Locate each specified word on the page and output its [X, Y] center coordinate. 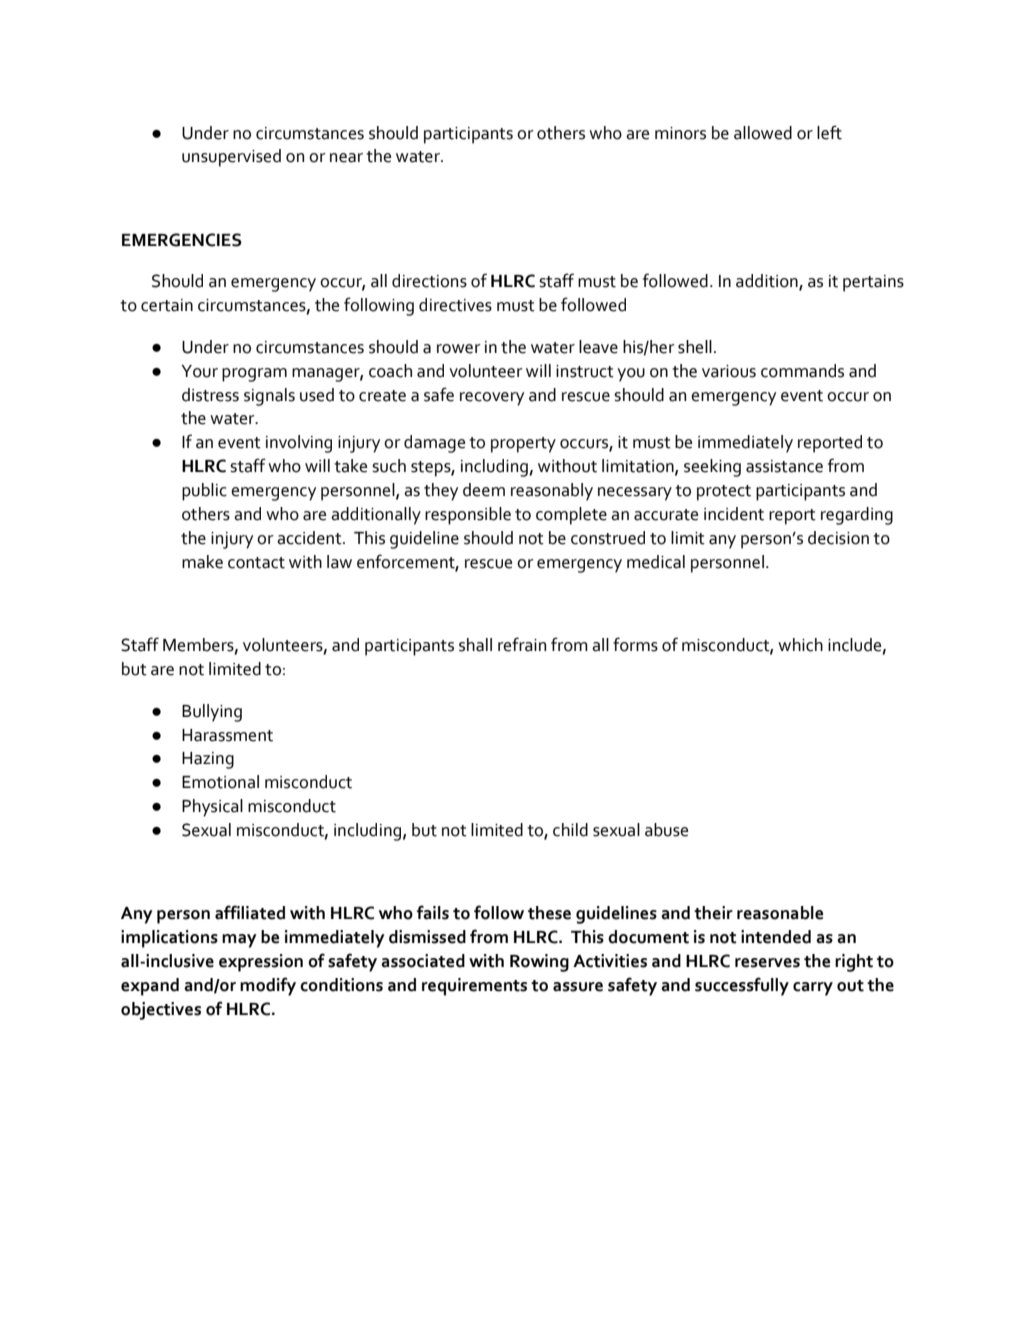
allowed [763, 133]
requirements [474, 987]
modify [268, 986]
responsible [468, 516]
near [346, 158]
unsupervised [231, 158]
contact [256, 563]
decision [838, 538]
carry [813, 989]
